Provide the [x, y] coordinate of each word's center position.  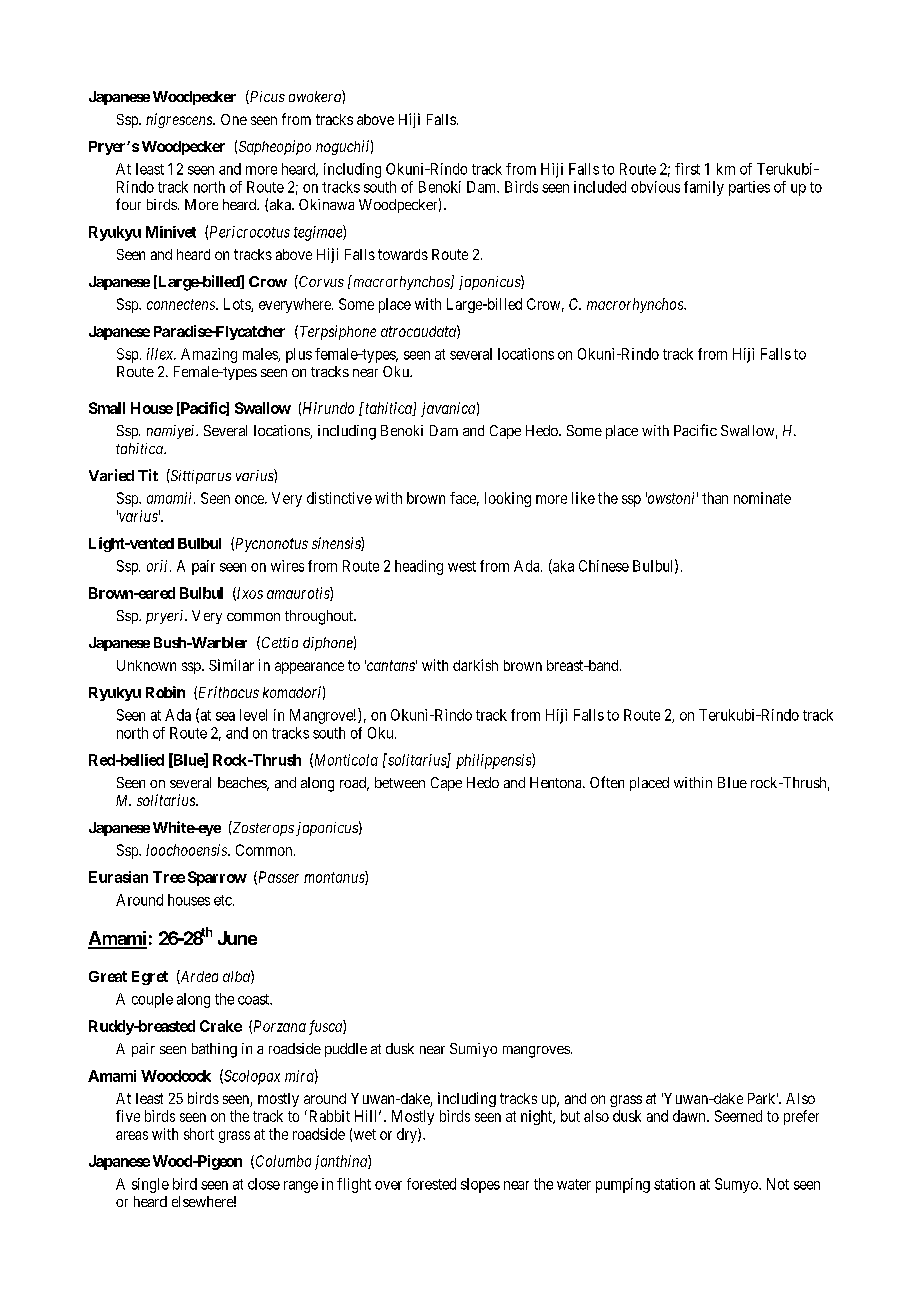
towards [403, 254]
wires [287, 566]
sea [225, 716]
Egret [150, 978]
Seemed [738, 1116]
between [400, 782]
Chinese [604, 566]
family [704, 188]
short [199, 1134]
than [715, 498]
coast [255, 999]
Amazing [209, 355]
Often [607, 782]
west [462, 566]
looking [508, 499]
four [128, 204]
